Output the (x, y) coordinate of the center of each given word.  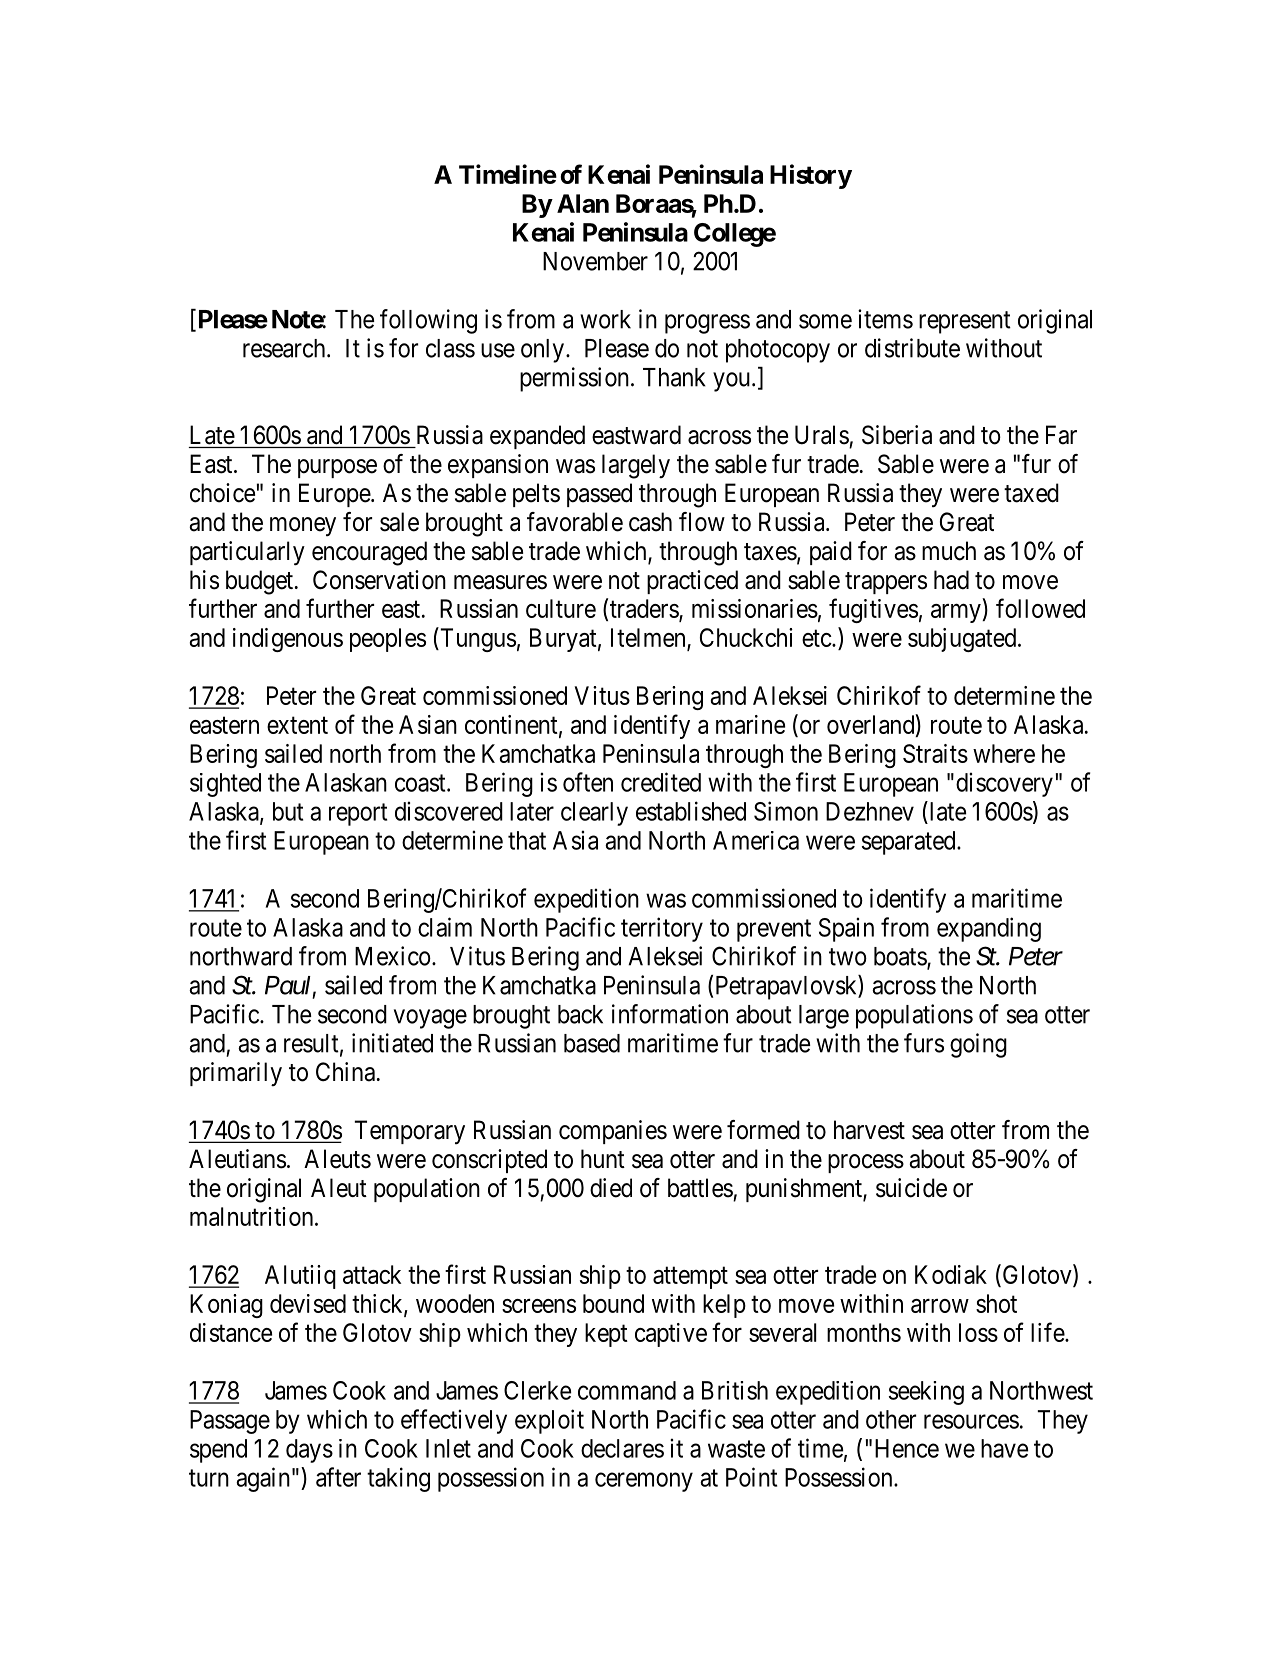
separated (910, 843)
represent (965, 322)
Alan (583, 203)
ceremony (644, 1482)
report (358, 814)
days (309, 1451)
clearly (594, 814)
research (285, 348)
